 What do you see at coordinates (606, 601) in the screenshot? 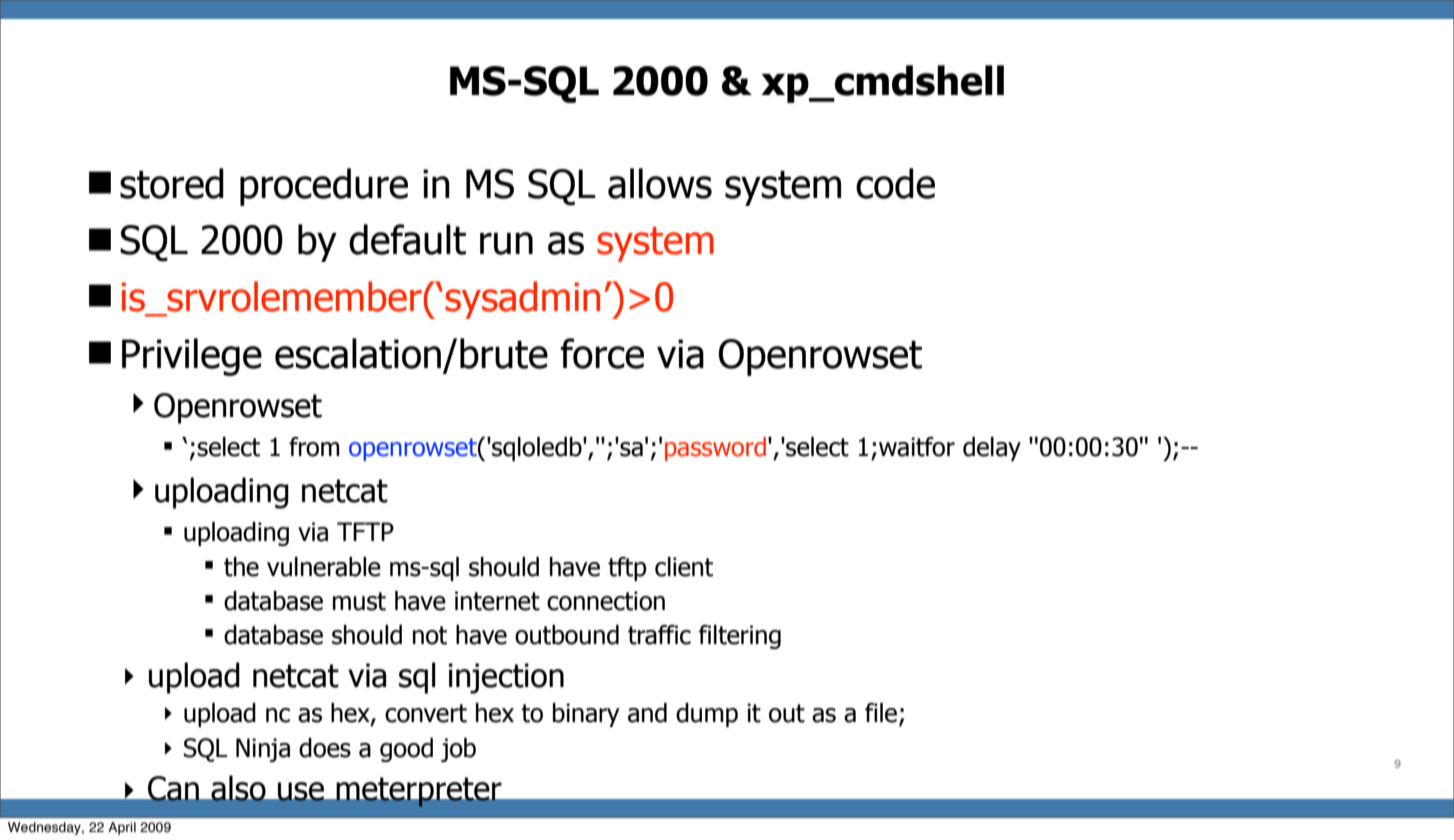
I see `connection` at bounding box center [606, 601].
